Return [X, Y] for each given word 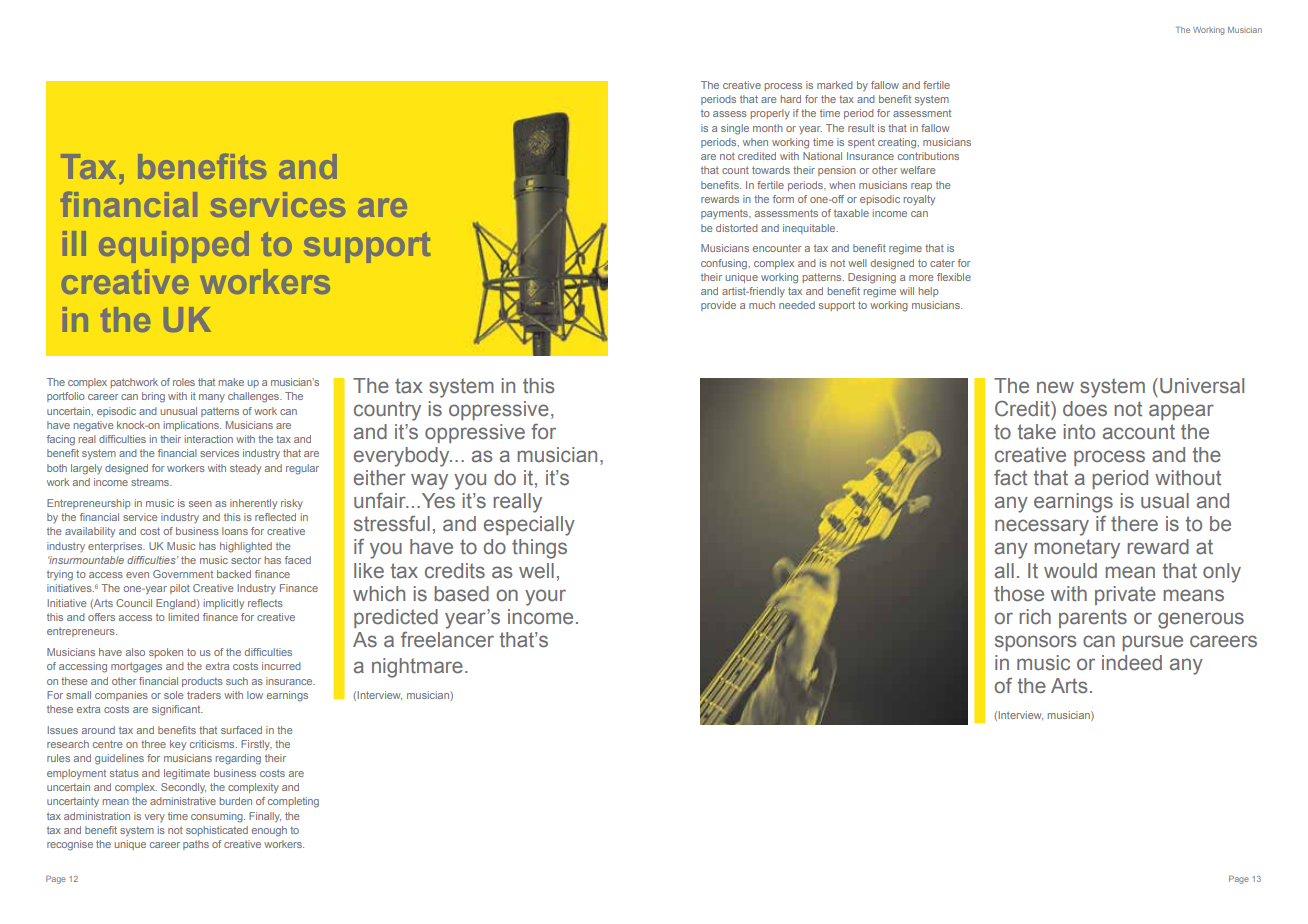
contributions [928, 156]
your [545, 597]
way [429, 481]
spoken [166, 653]
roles [184, 382]
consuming [218, 817]
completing [293, 802]
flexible [954, 277]
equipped [174, 247]
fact [1010, 477]
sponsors [1035, 643]
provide [718, 306]
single [735, 129]
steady [245, 469]
